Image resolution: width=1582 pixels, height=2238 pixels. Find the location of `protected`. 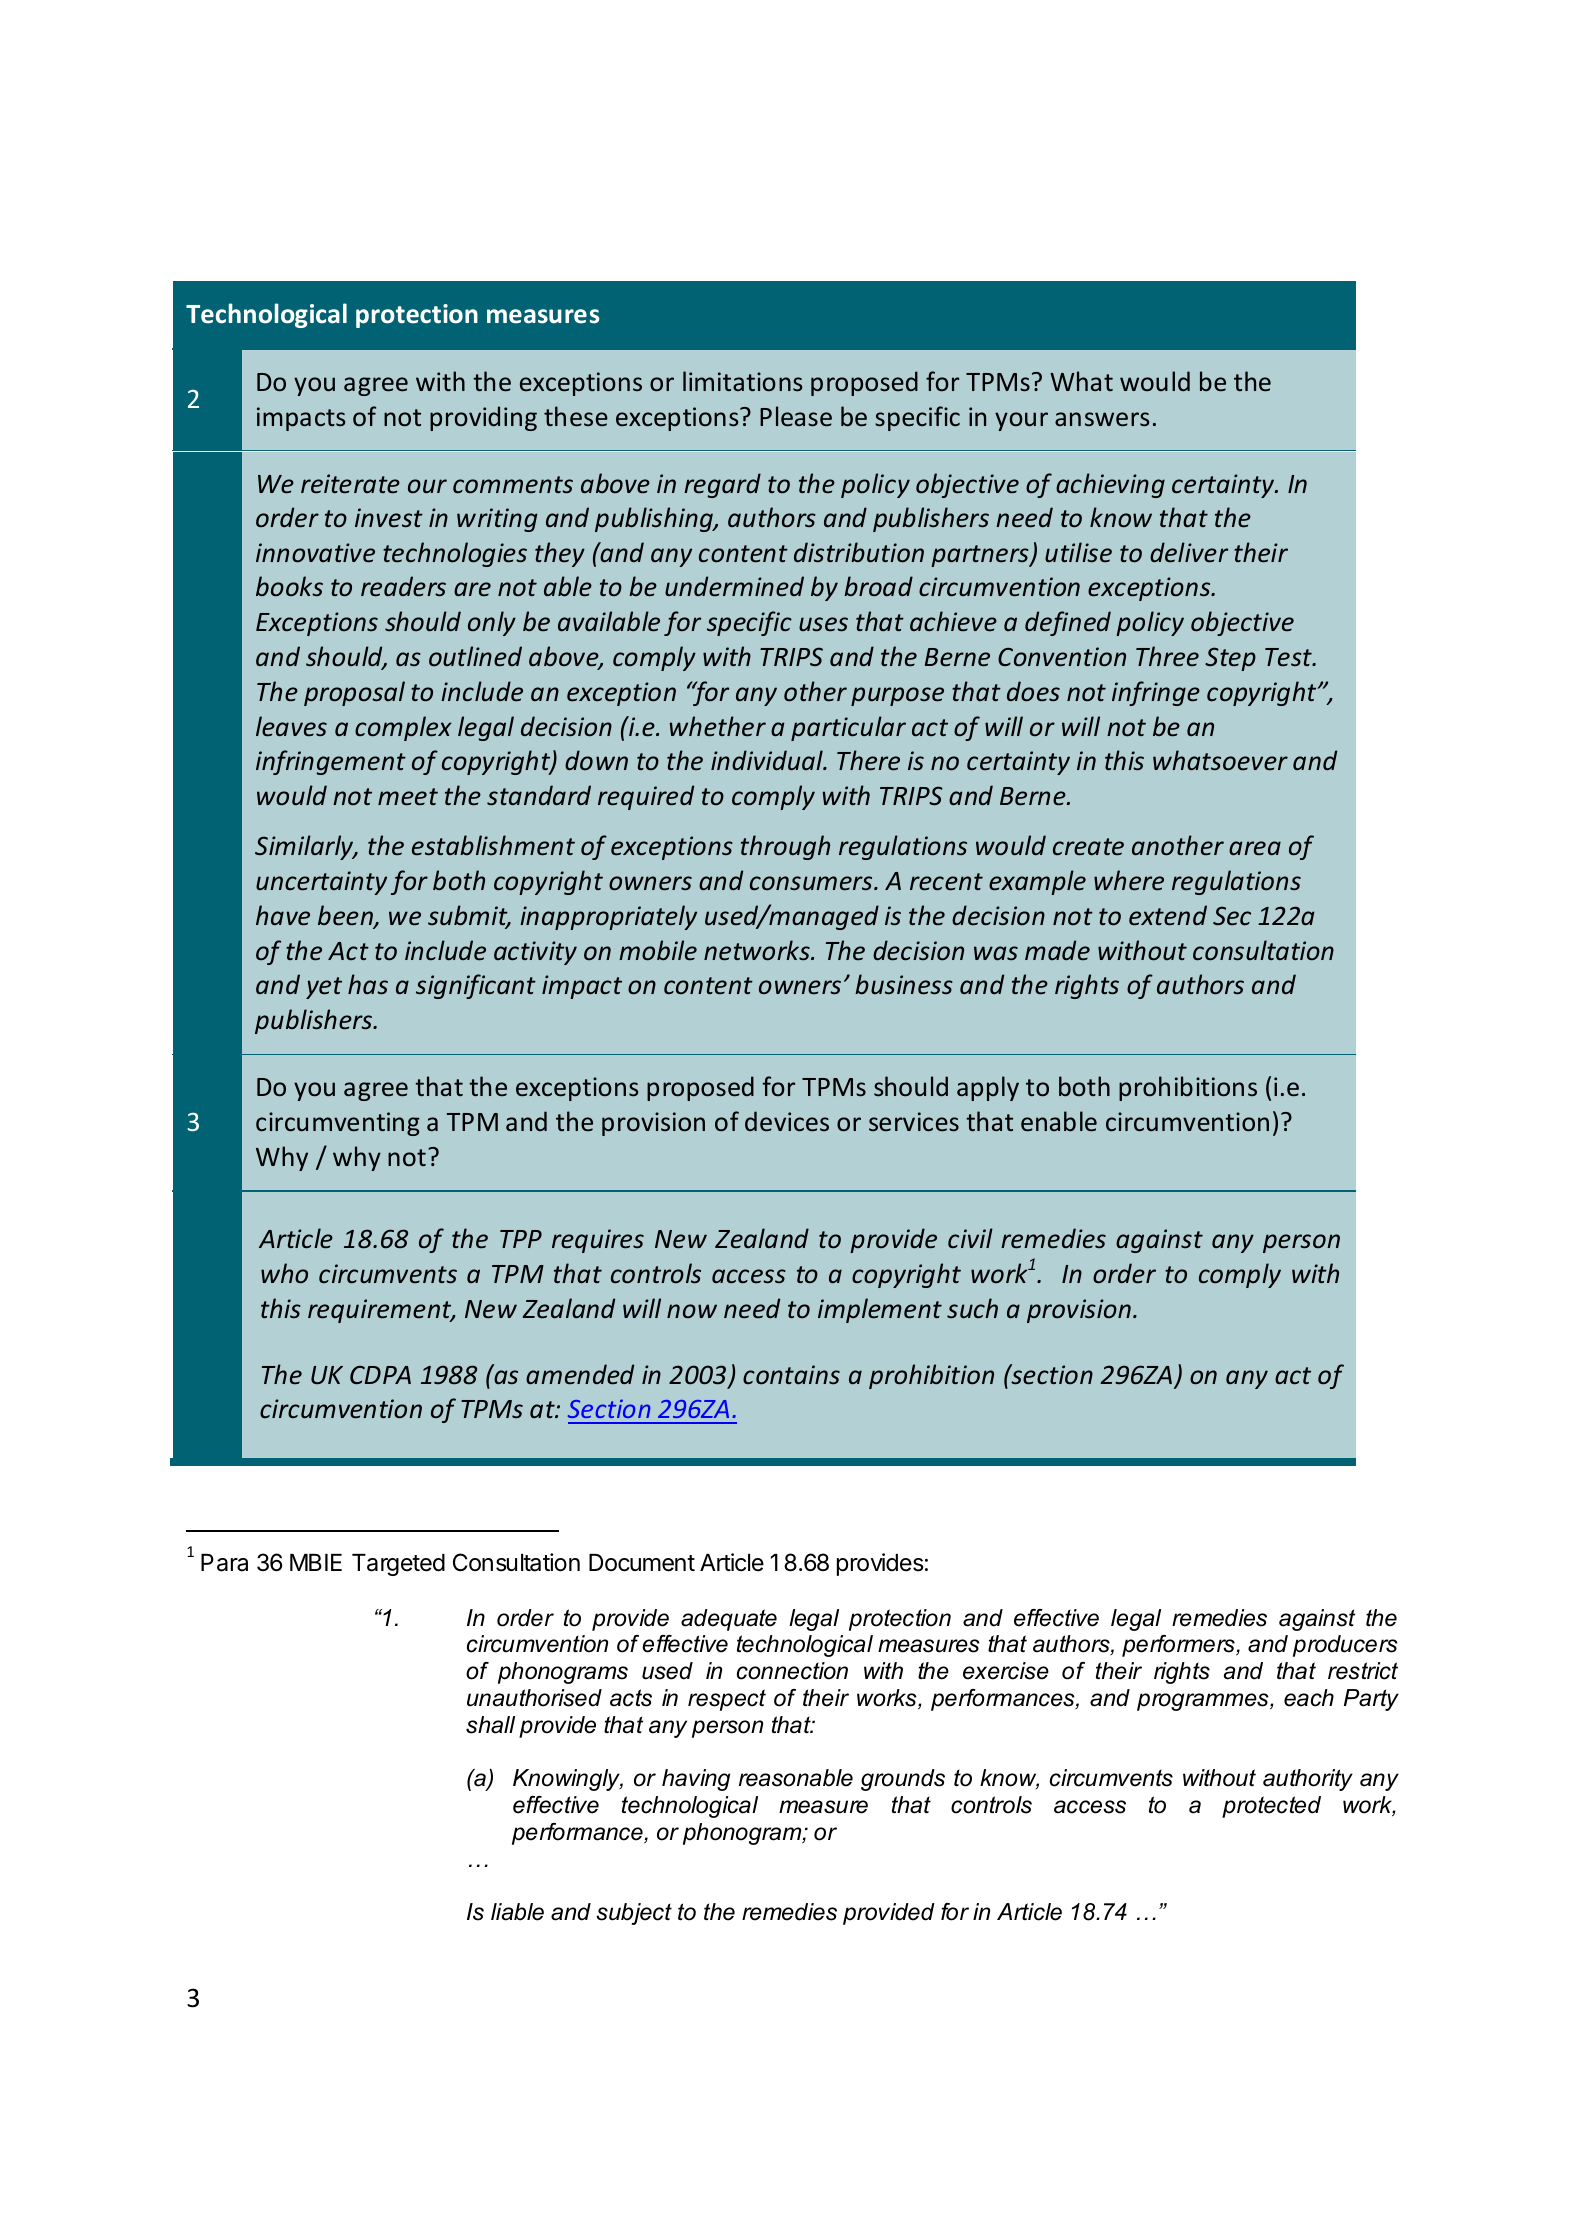

protected is located at coordinates (1271, 1807).
